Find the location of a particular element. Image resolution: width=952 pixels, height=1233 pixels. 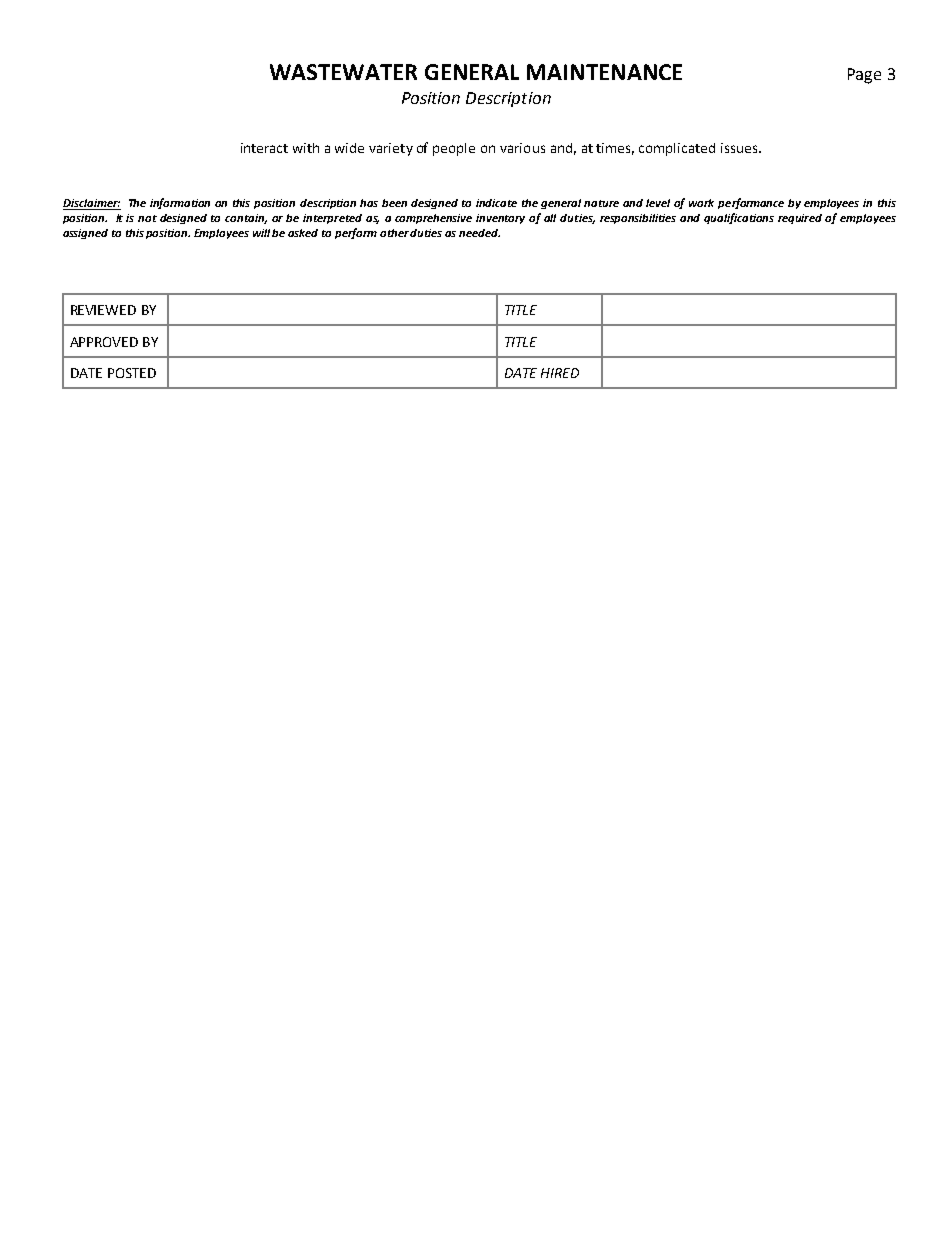

POSTED is located at coordinates (132, 373).
